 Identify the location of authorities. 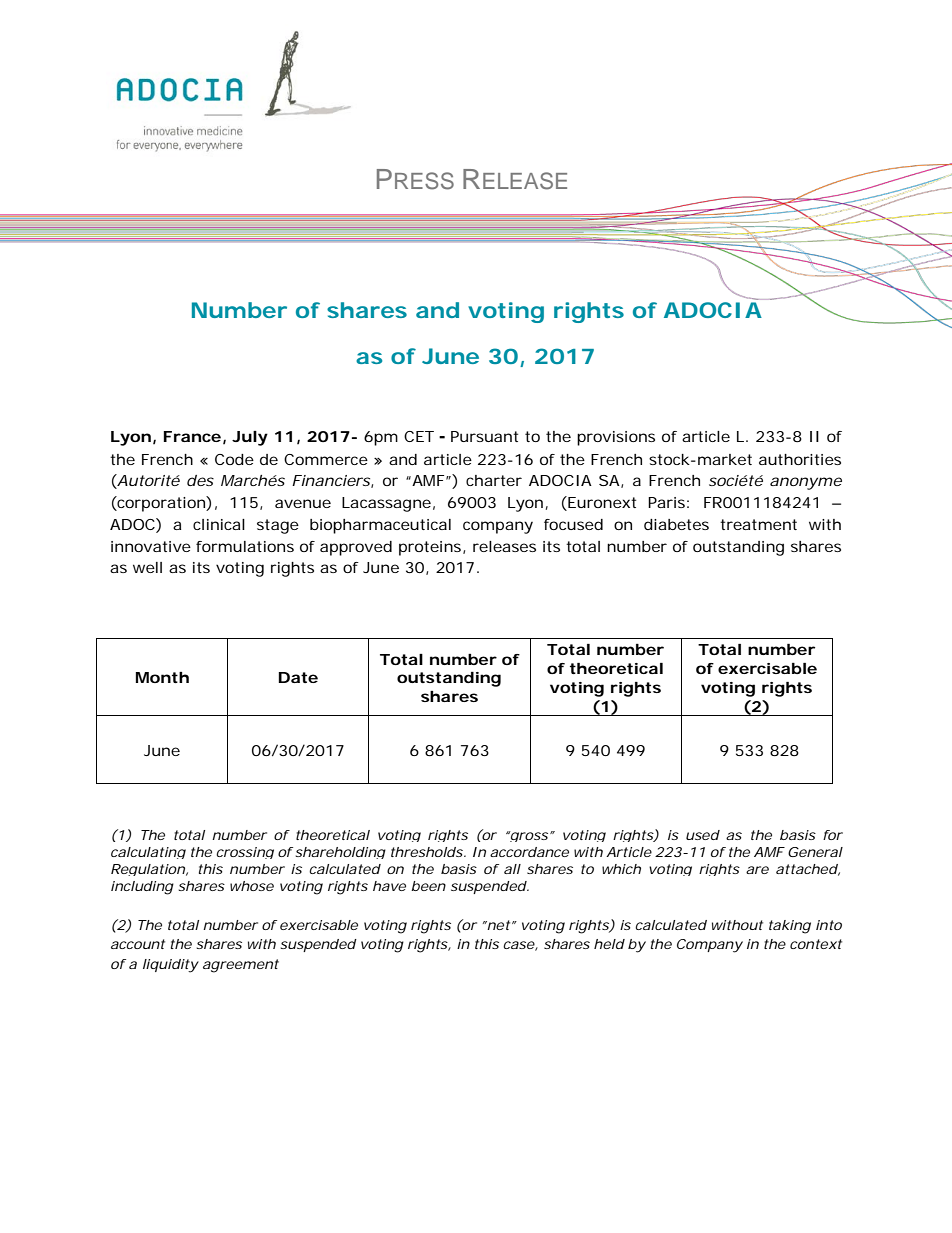
(800, 459).
